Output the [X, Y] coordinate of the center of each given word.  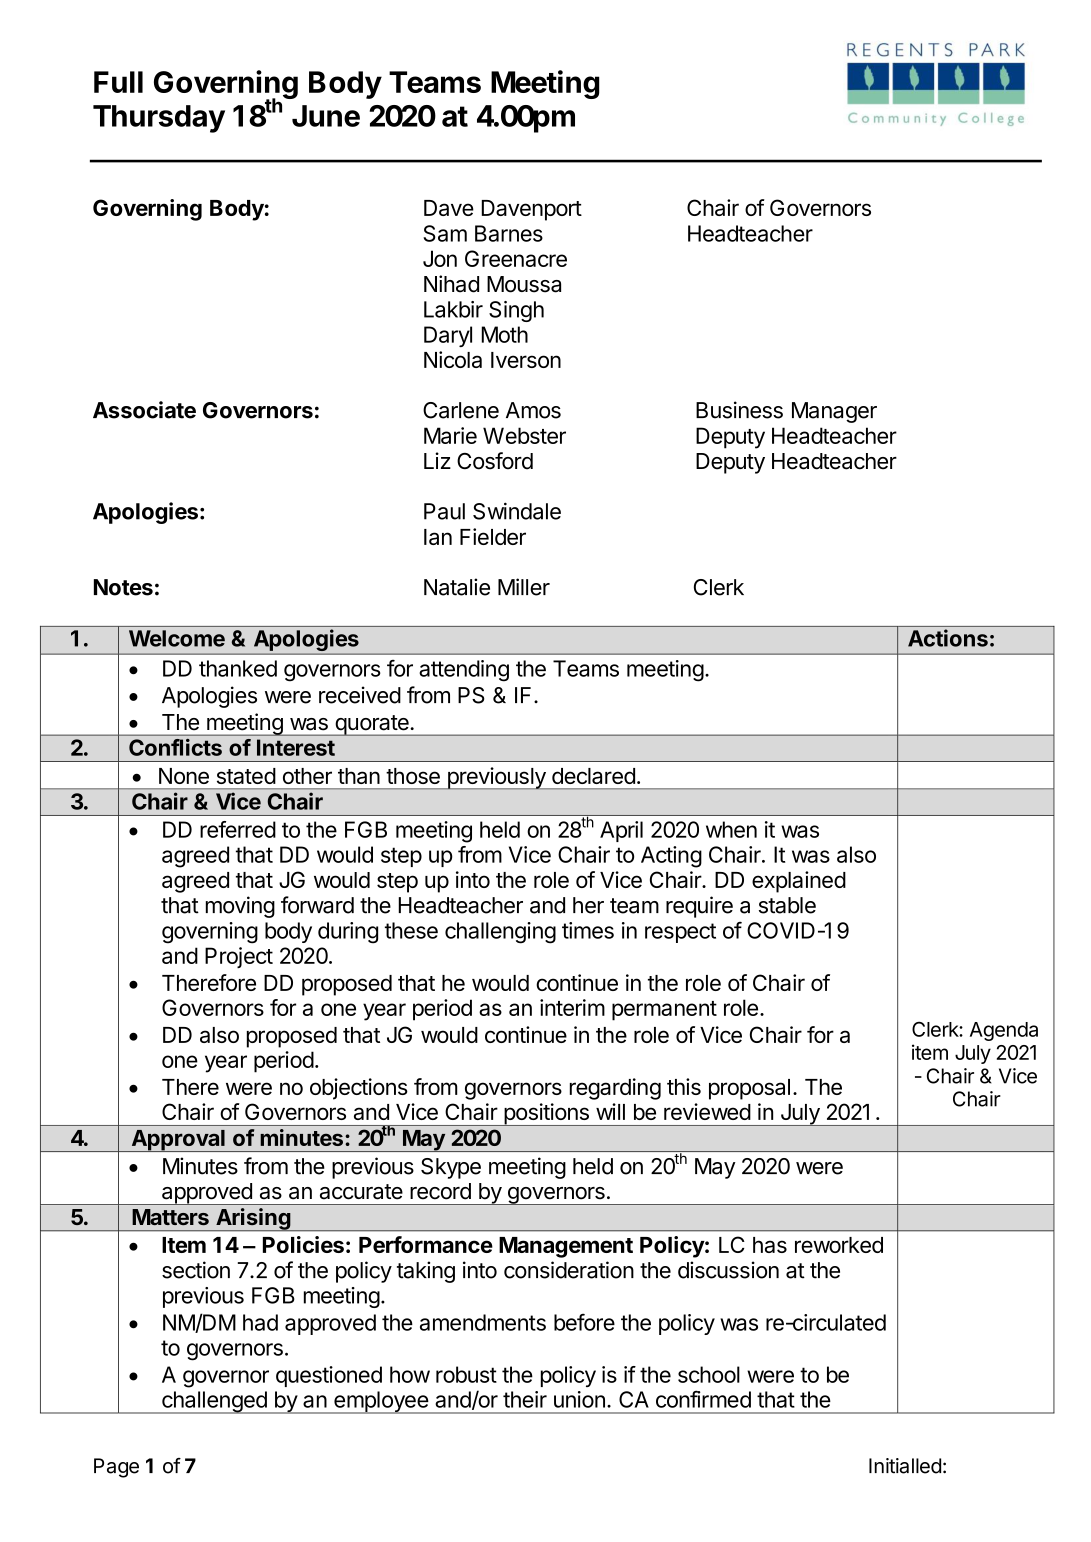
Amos [533, 410]
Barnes [509, 233]
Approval [178, 1141]
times [588, 930]
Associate [144, 410]
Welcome [177, 638]
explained [799, 882]
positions [546, 1114]
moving [240, 907]
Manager [834, 412]
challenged [214, 1402]
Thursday [159, 119]
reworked [839, 1245]
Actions [948, 638]
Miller [524, 587]
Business [739, 410]
